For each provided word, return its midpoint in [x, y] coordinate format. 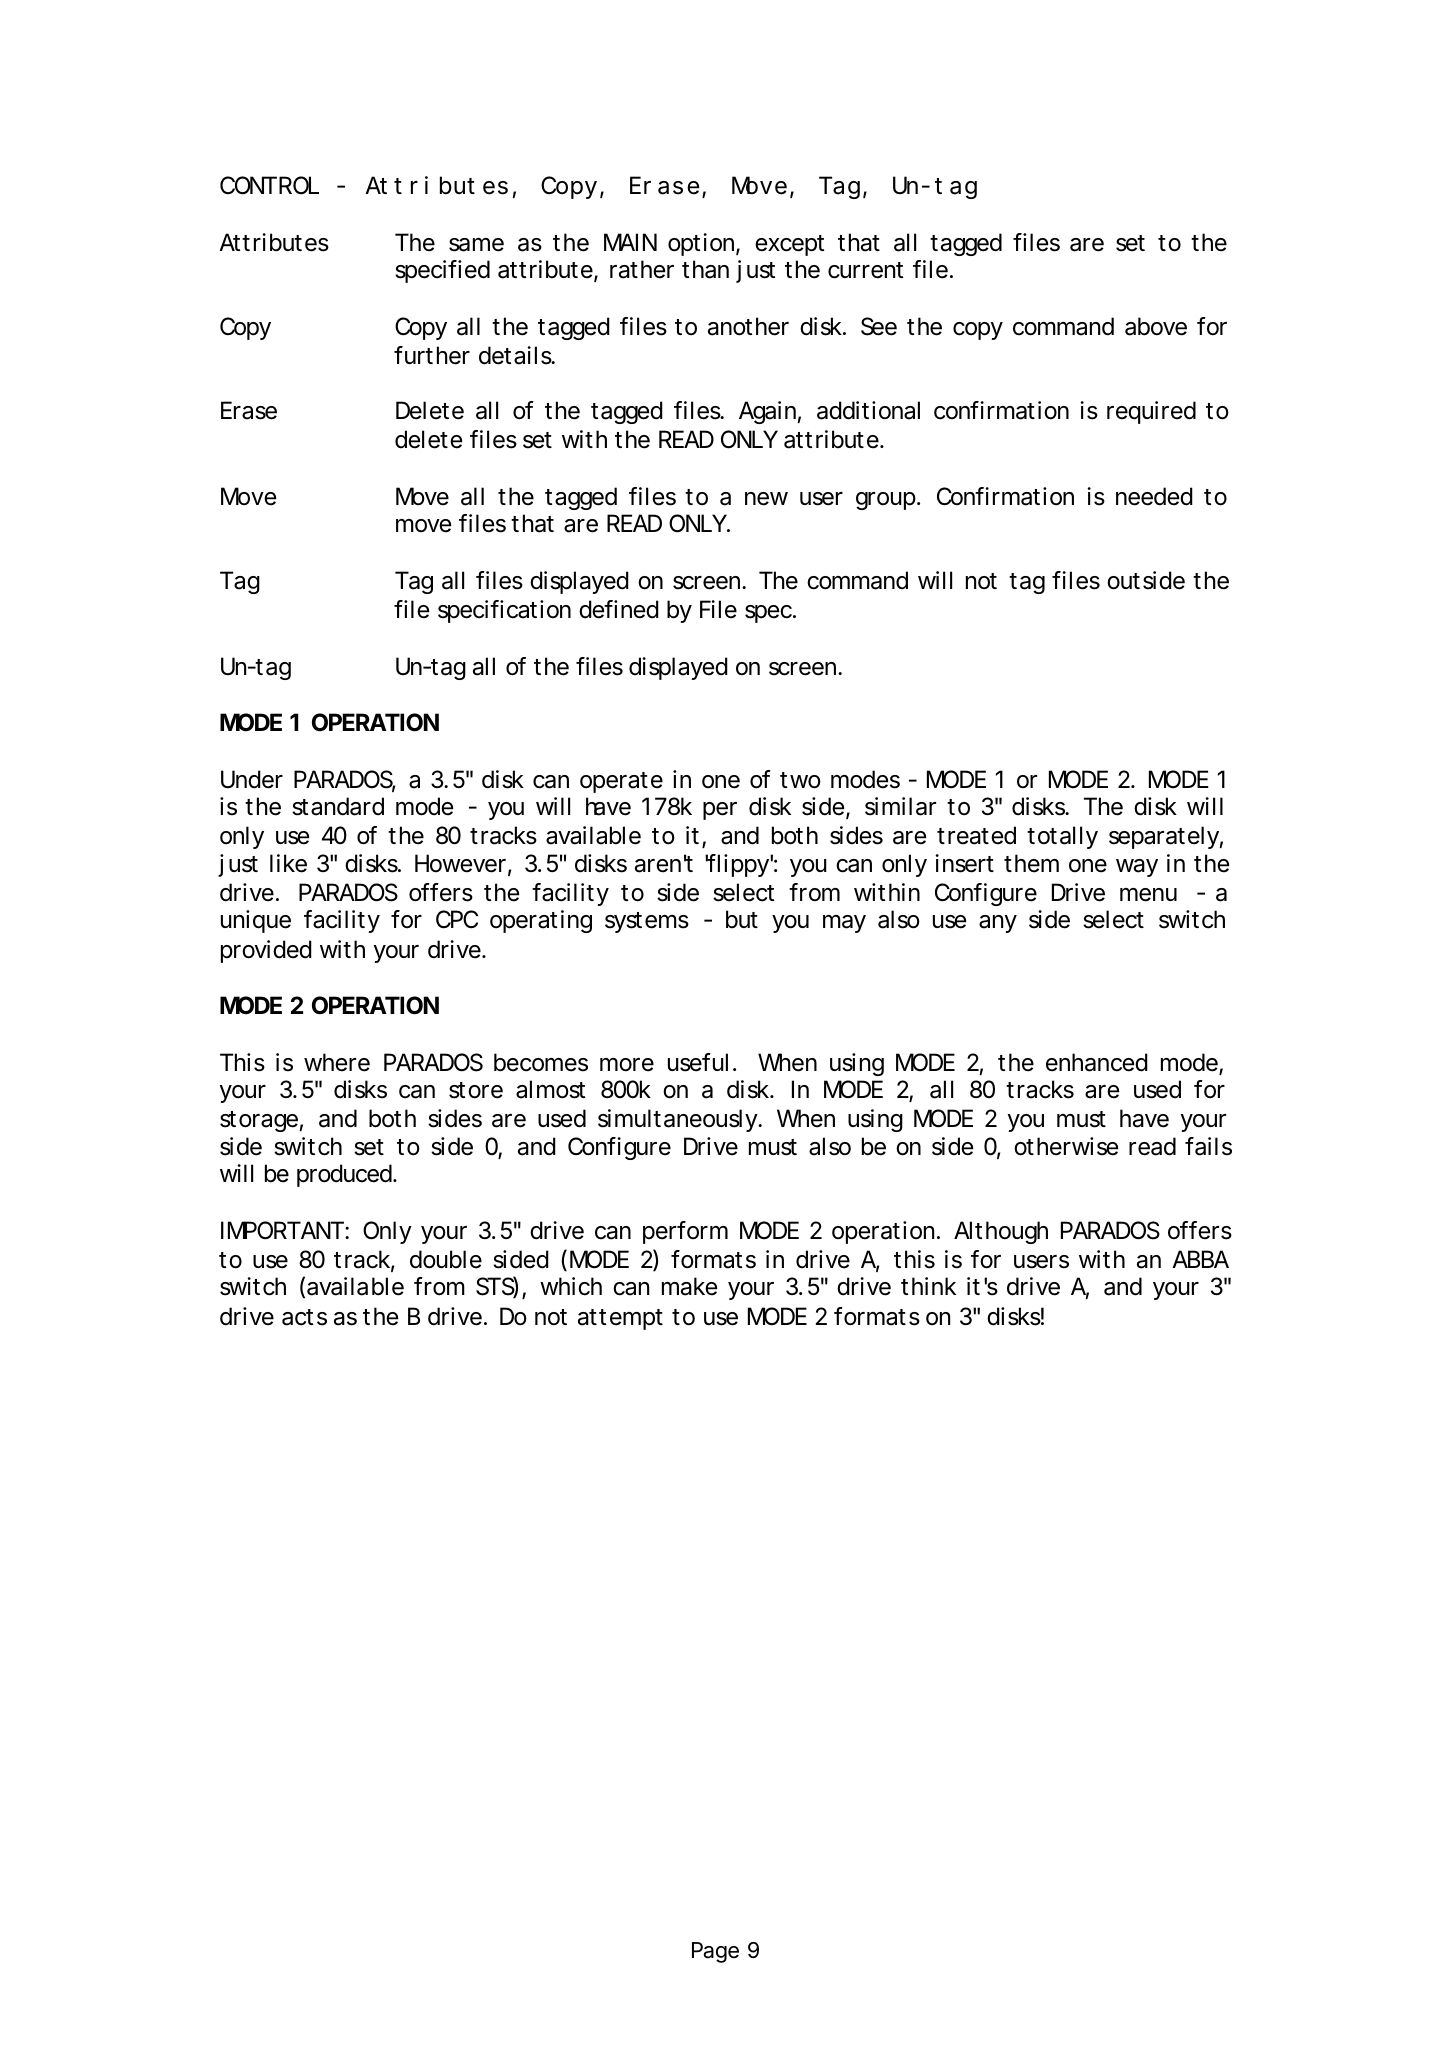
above [1156, 326]
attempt [620, 1319]
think [928, 1286]
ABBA [1200, 1259]
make [689, 1286]
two [800, 780]
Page [715, 1952]
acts [304, 1317]
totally [1062, 837]
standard [338, 806]
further [432, 355]
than [705, 269]
